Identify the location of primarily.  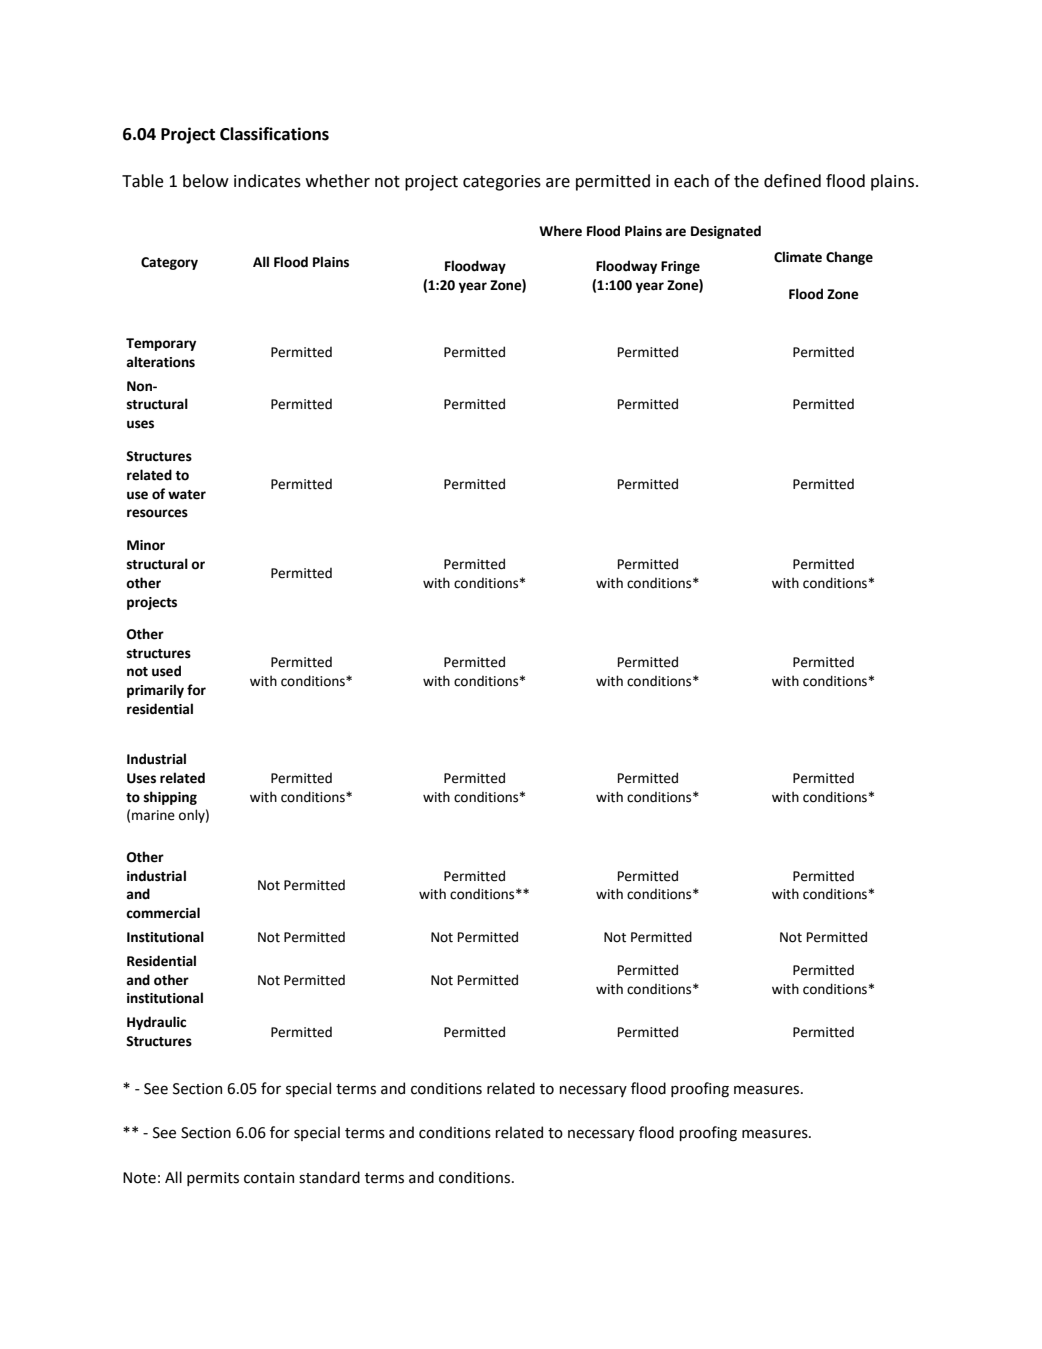
(155, 691).
